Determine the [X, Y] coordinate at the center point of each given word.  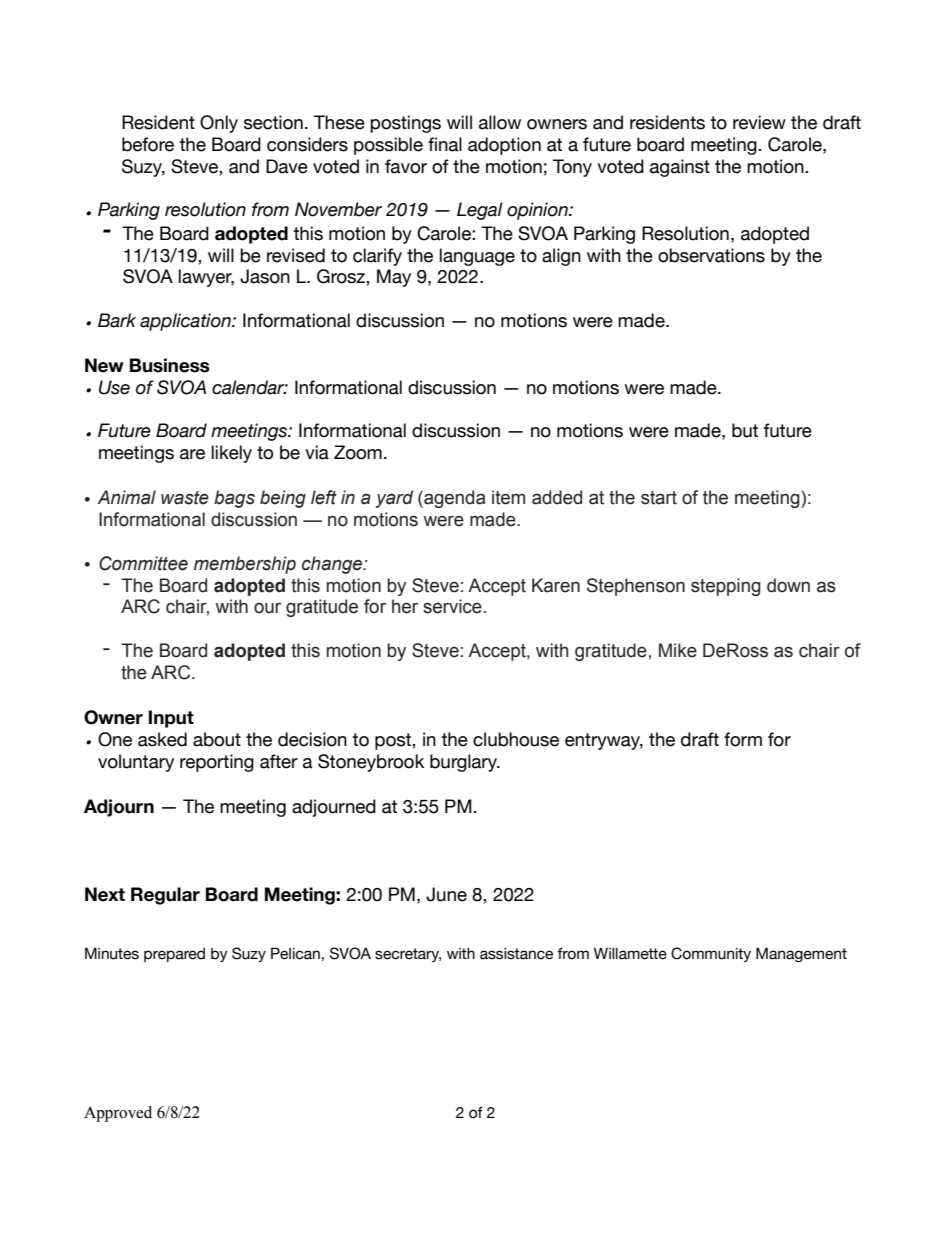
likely [232, 454]
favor [406, 166]
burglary [464, 763]
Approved [118, 1114]
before [148, 144]
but [745, 430]
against [680, 168]
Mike [678, 650]
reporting [217, 763]
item [508, 497]
